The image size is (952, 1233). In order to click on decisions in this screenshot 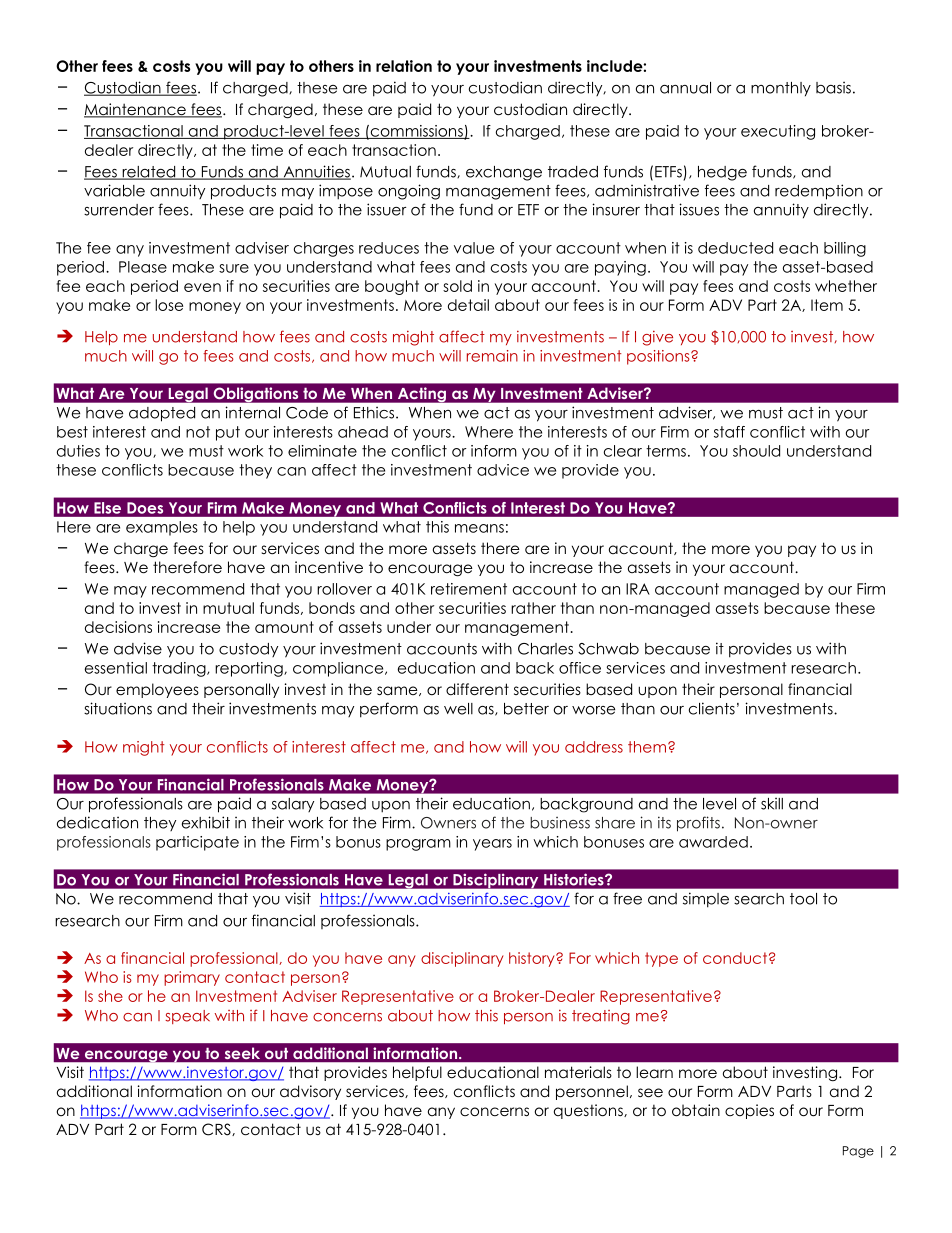, I will do `click(118, 627)`.
